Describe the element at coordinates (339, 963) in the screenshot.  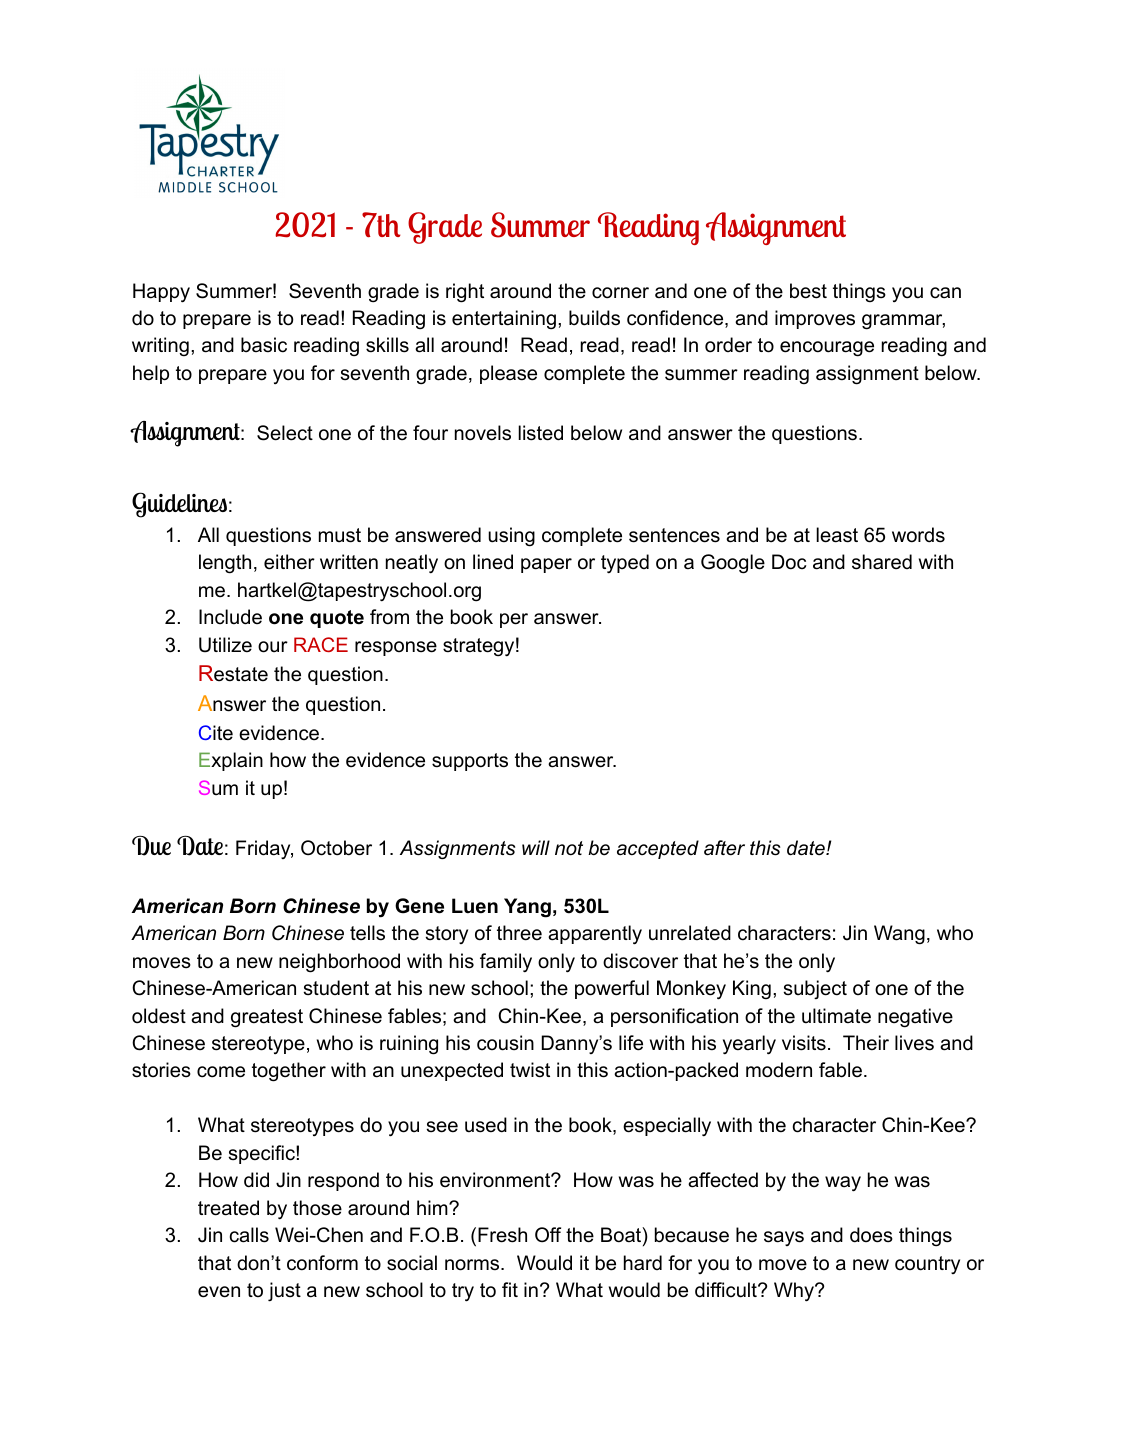
I see `neighborhood` at that location.
